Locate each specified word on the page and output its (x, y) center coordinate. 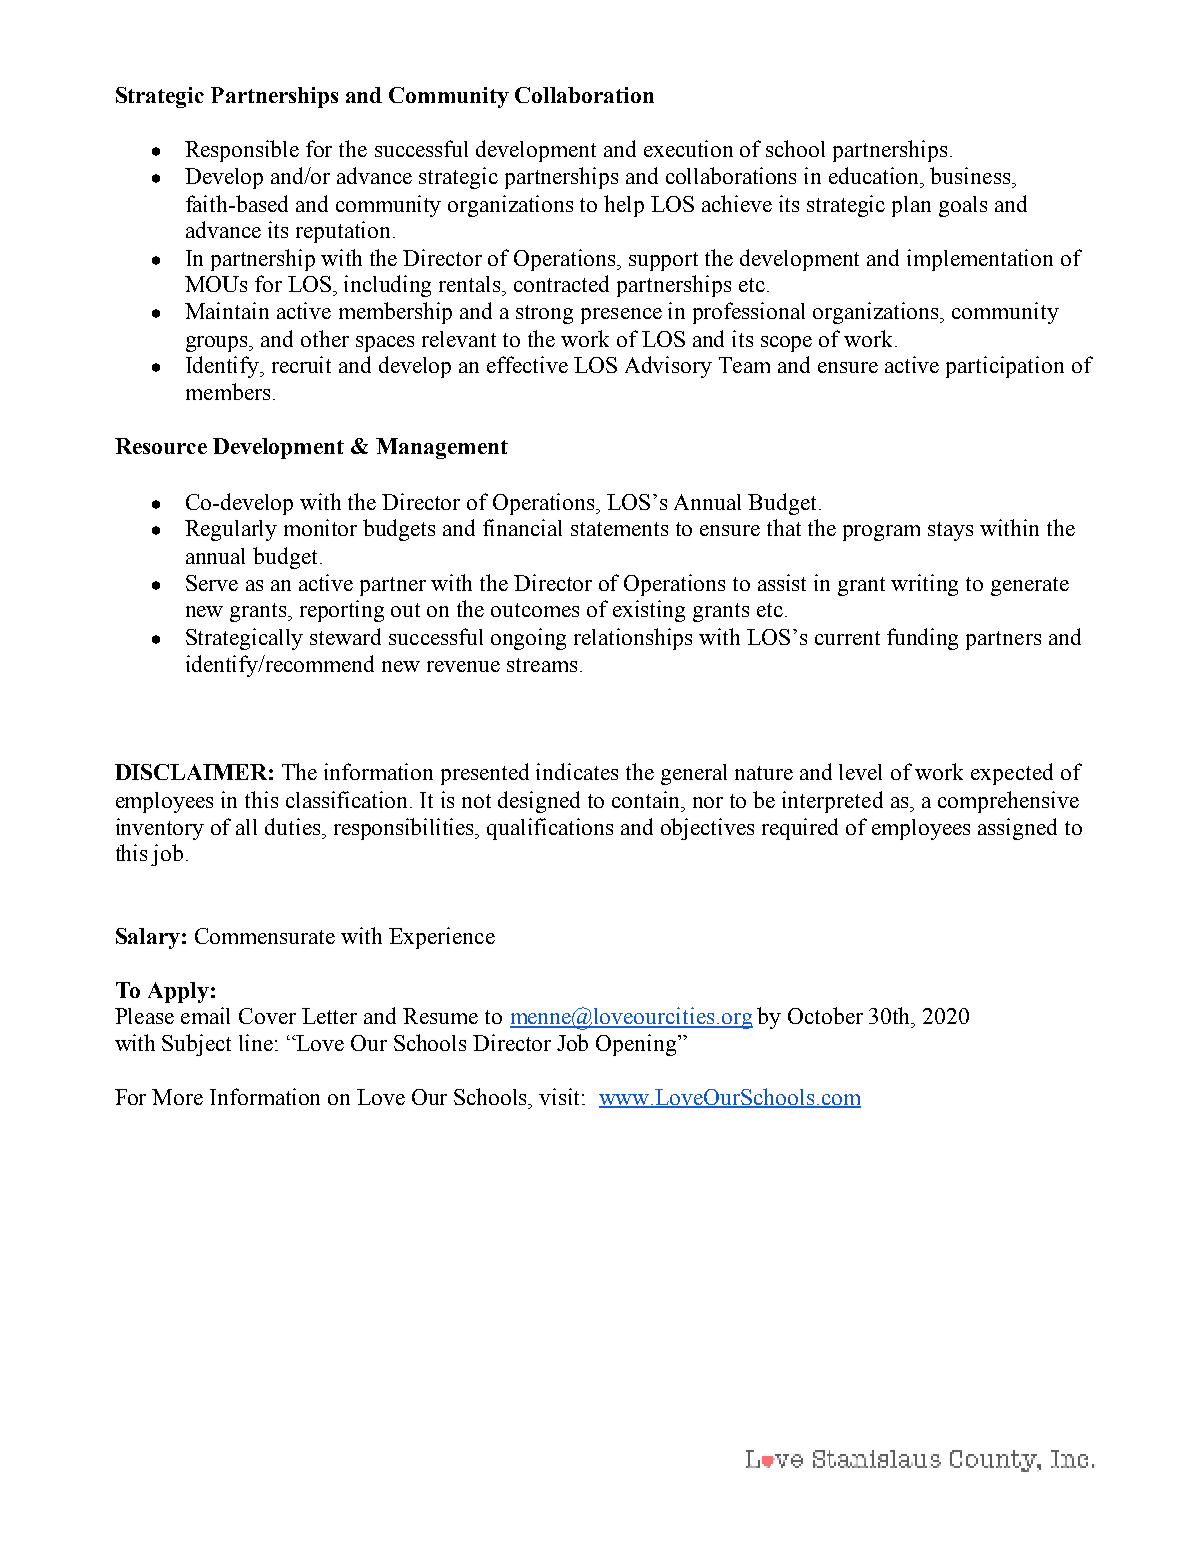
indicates (577, 771)
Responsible (242, 151)
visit (561, 1096)
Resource (161, 446)
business (971, 175)
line (257, 1042)
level (860, 772)
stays (950, 531)
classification (348, 799)
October (825, 1015)
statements (619, 529)
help (624, 206)
